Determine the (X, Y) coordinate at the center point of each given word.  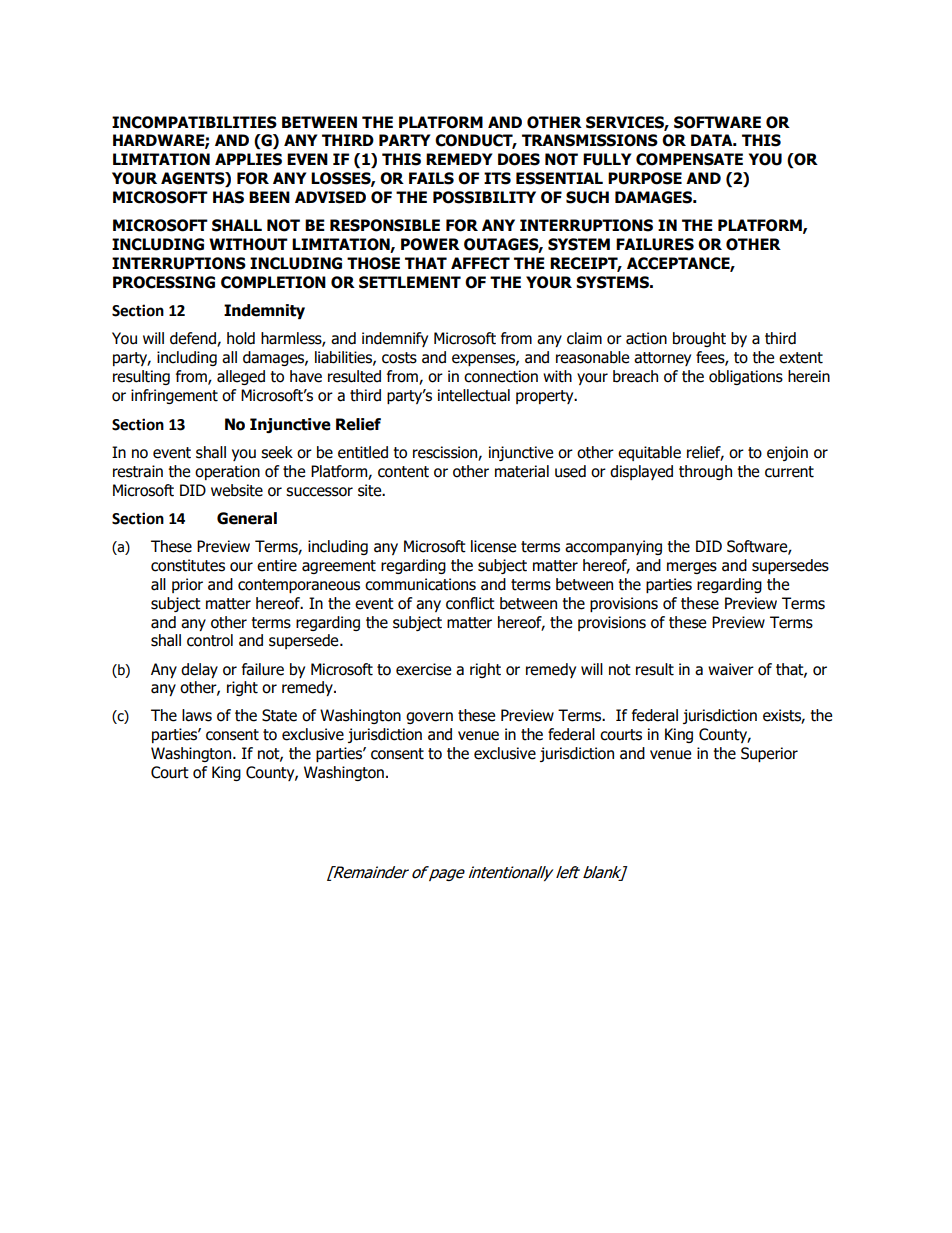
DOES (519, 159)
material (522, 471)
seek (277, 452)
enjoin (787, 453)
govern (429, 718)
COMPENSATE (689, 159)
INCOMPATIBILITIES (194, 122)
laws (197, 715)
